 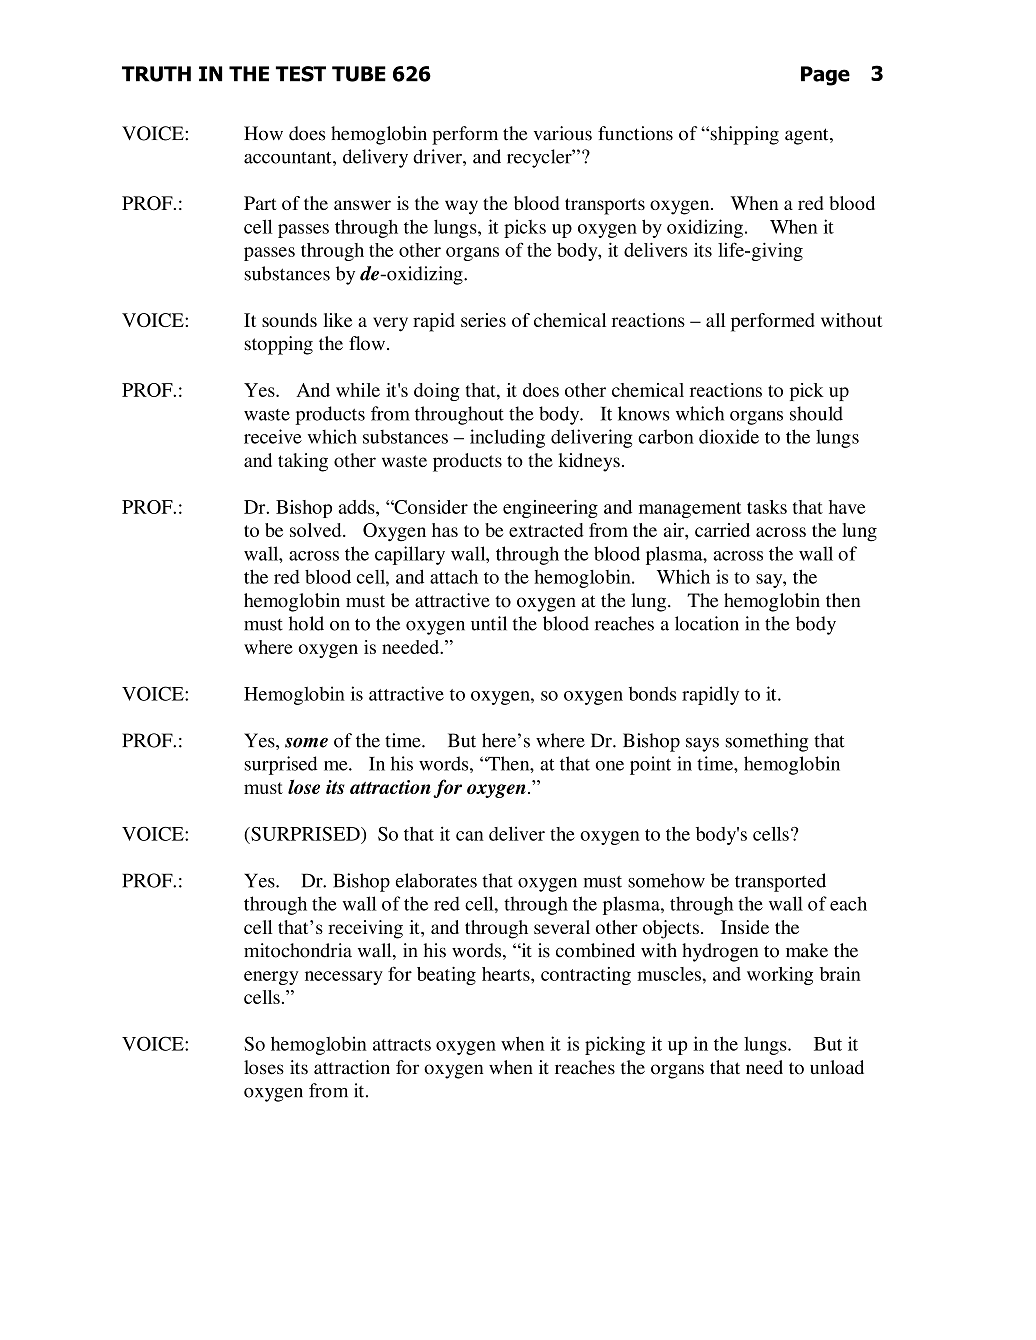 I want to click on solved, so click(x=317, y=530).
